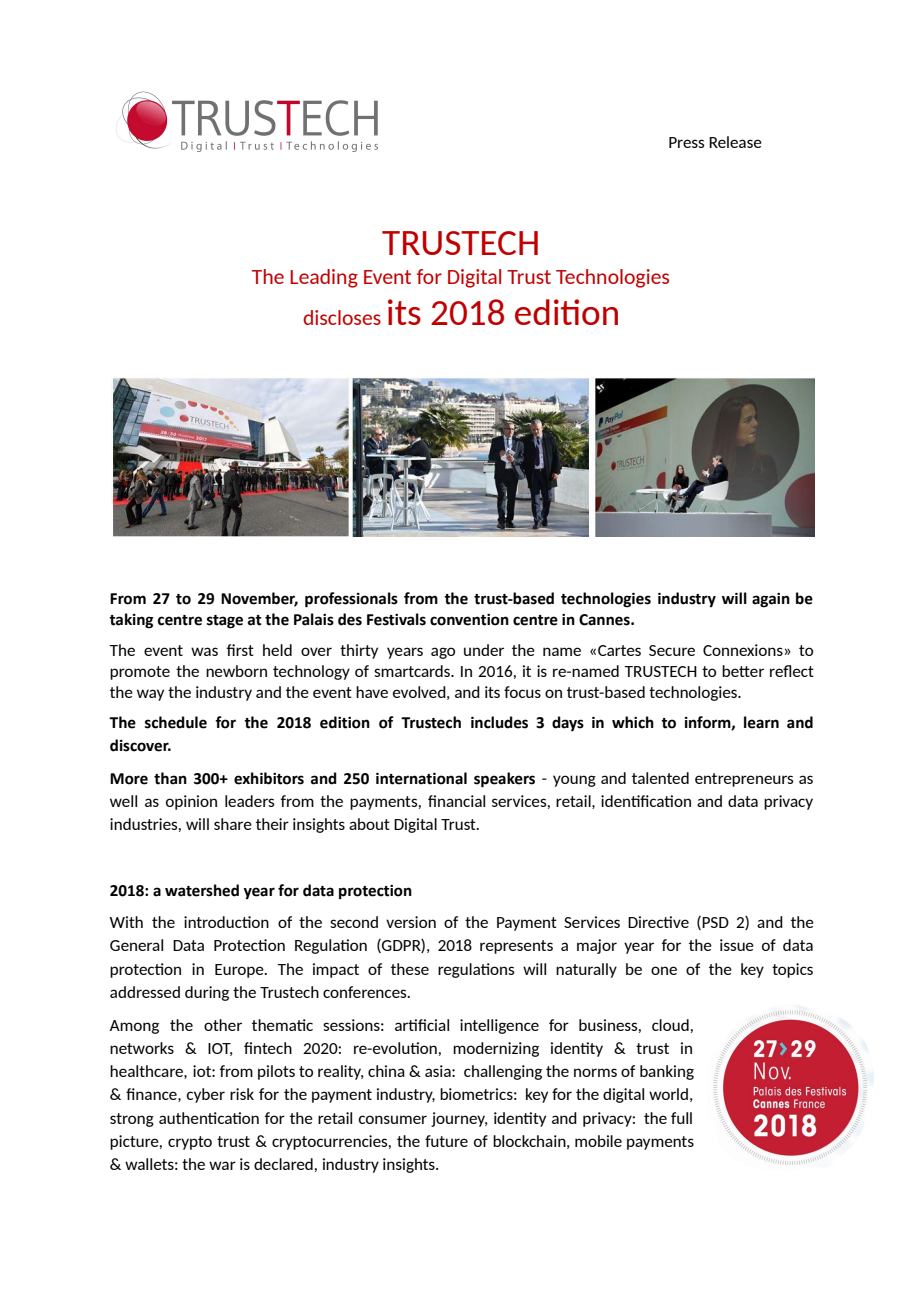 This screenshot has width=924, height=1310. Describe the element at coordinates (469, 620) in the screenshot. I see `convention` at that location.
